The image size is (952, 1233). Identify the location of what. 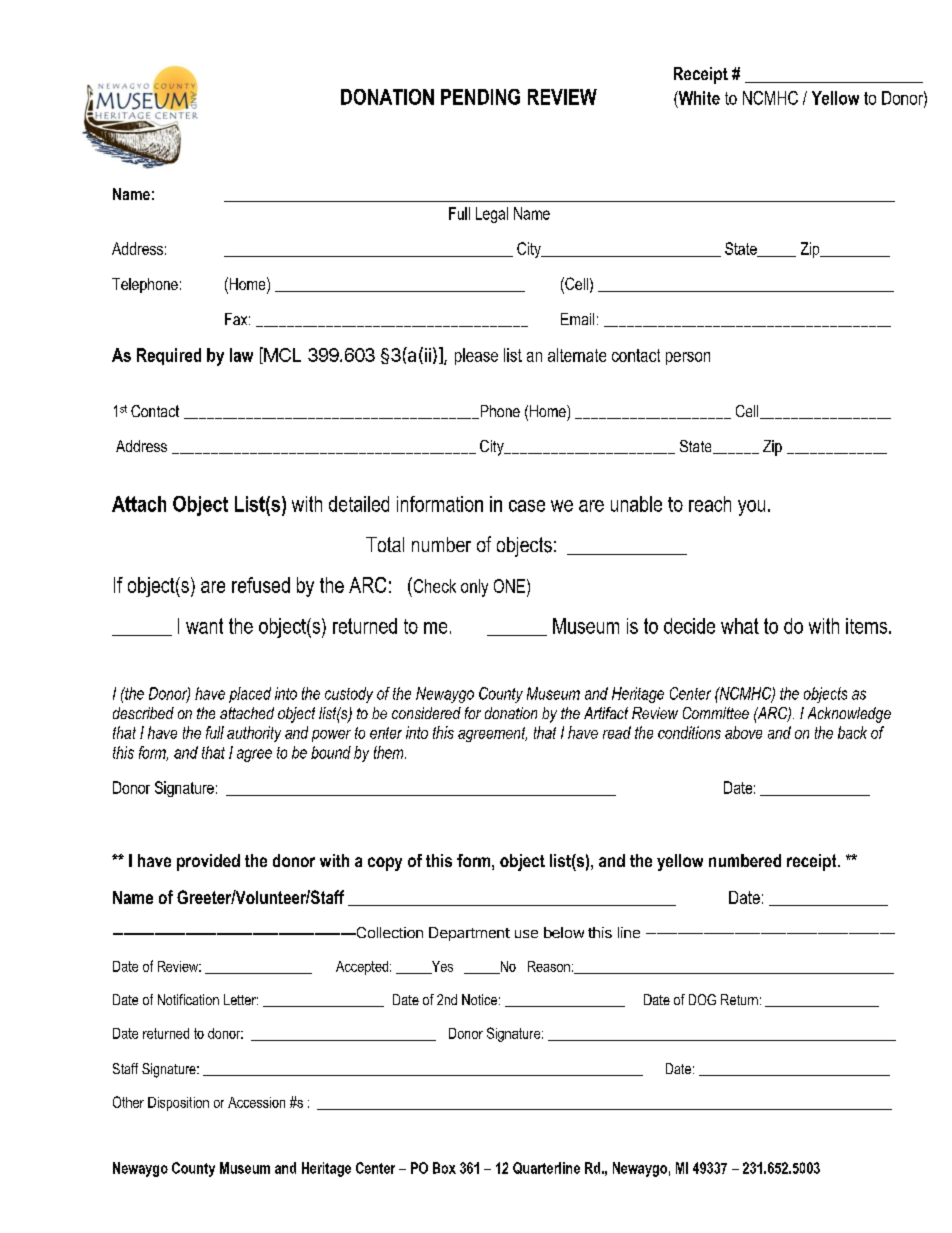
(740, 626).
